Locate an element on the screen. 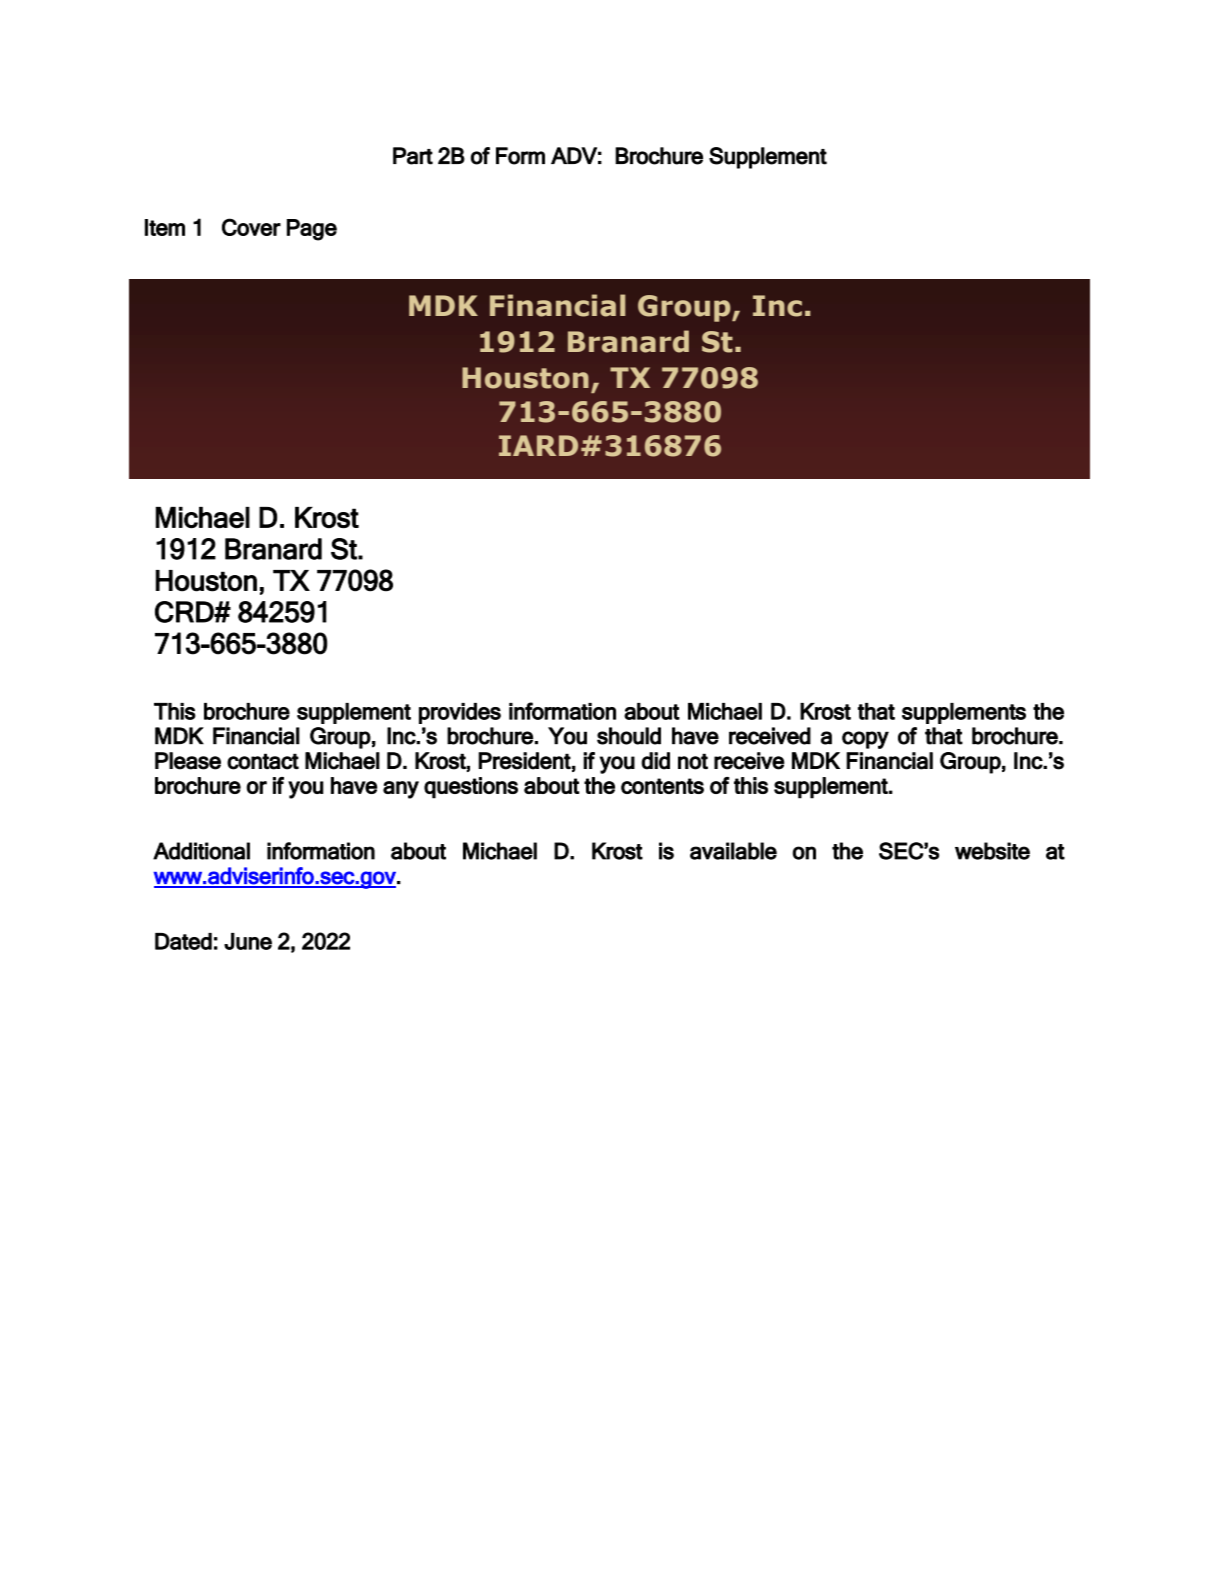 The image size is (1218, 1576). Part is located at coordinates (413, 156).
